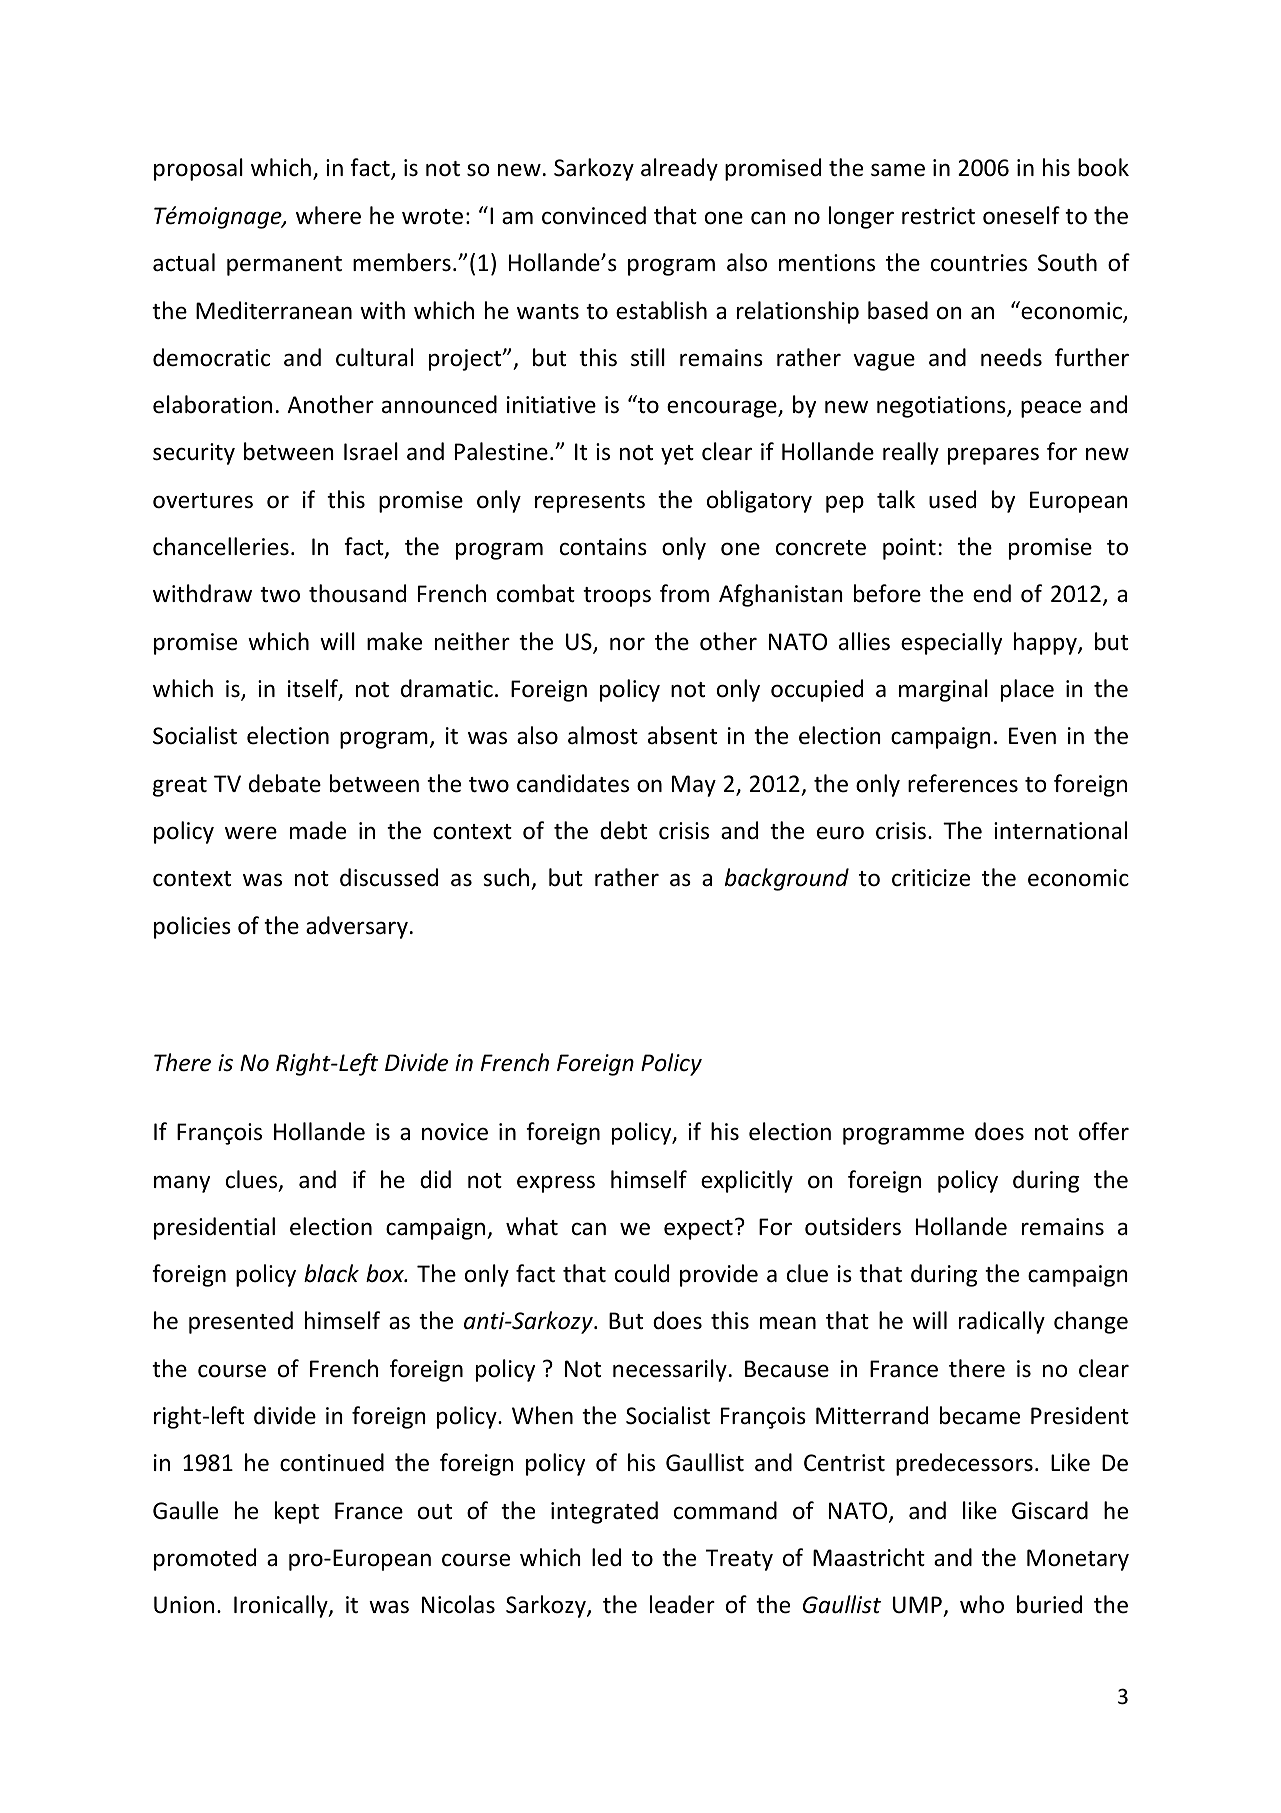  Describe the element at coordinates (314, 689) in the document. I see `itself` at that location.
